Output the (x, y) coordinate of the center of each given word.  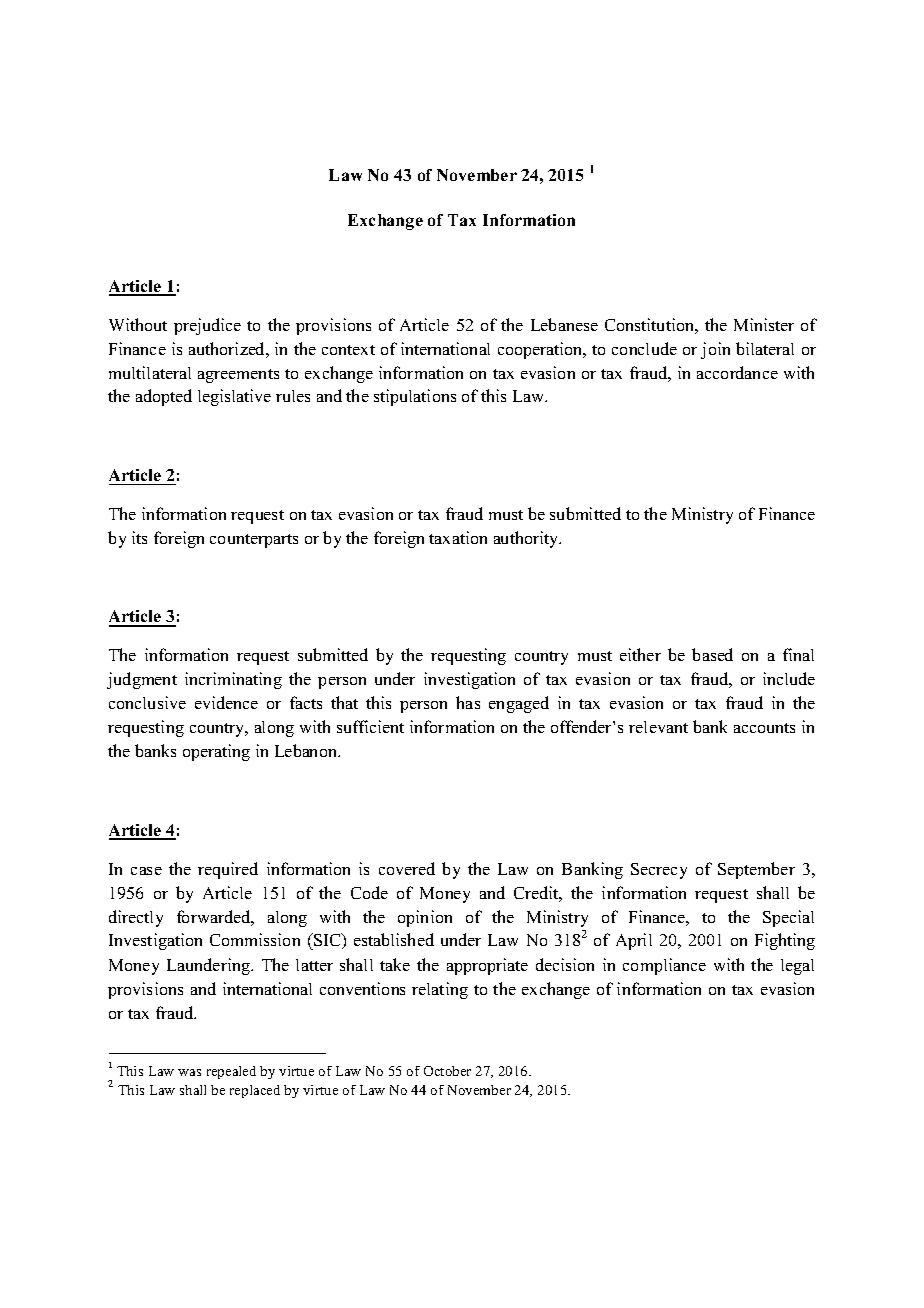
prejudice (207, 326)
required (228, 870)
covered (407, 868)
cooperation (541, 350)
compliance (664, 966)
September (756, 870)
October (447, 1071)
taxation (458, 537)
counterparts (254, 541)
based (712, 654)
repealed (231, 1072)
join (715, 350)
